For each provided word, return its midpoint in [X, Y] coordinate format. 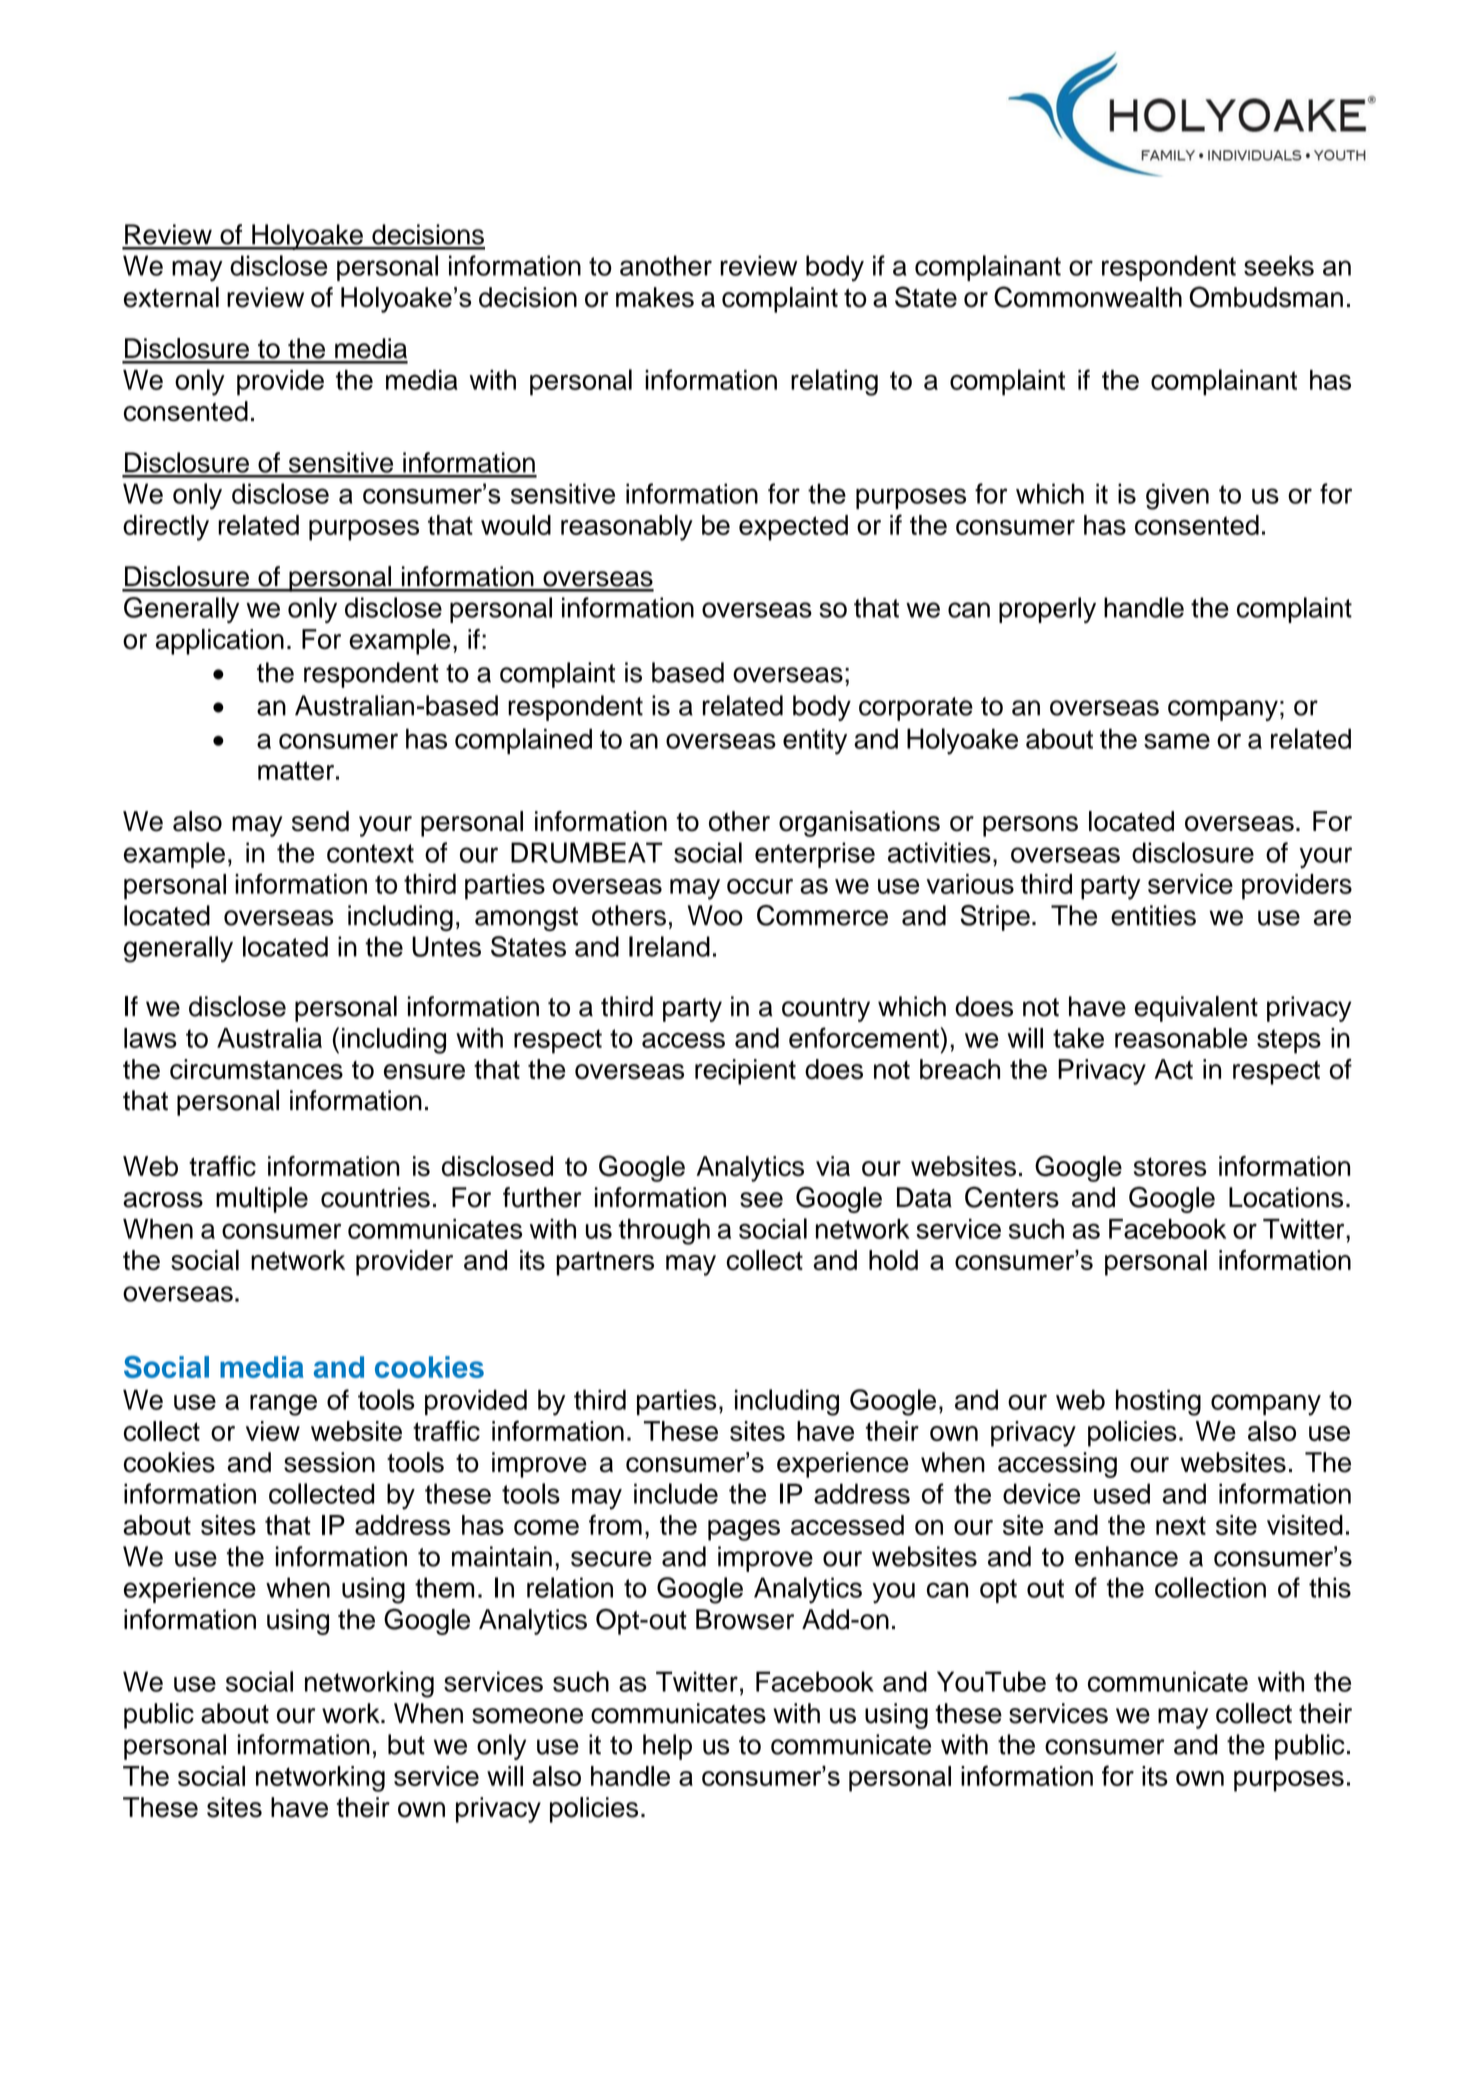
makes [655, 297]
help [667, 1747]
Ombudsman [1266, 297]
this [1330, 1587]
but [406, 1744]
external [171, 297]
